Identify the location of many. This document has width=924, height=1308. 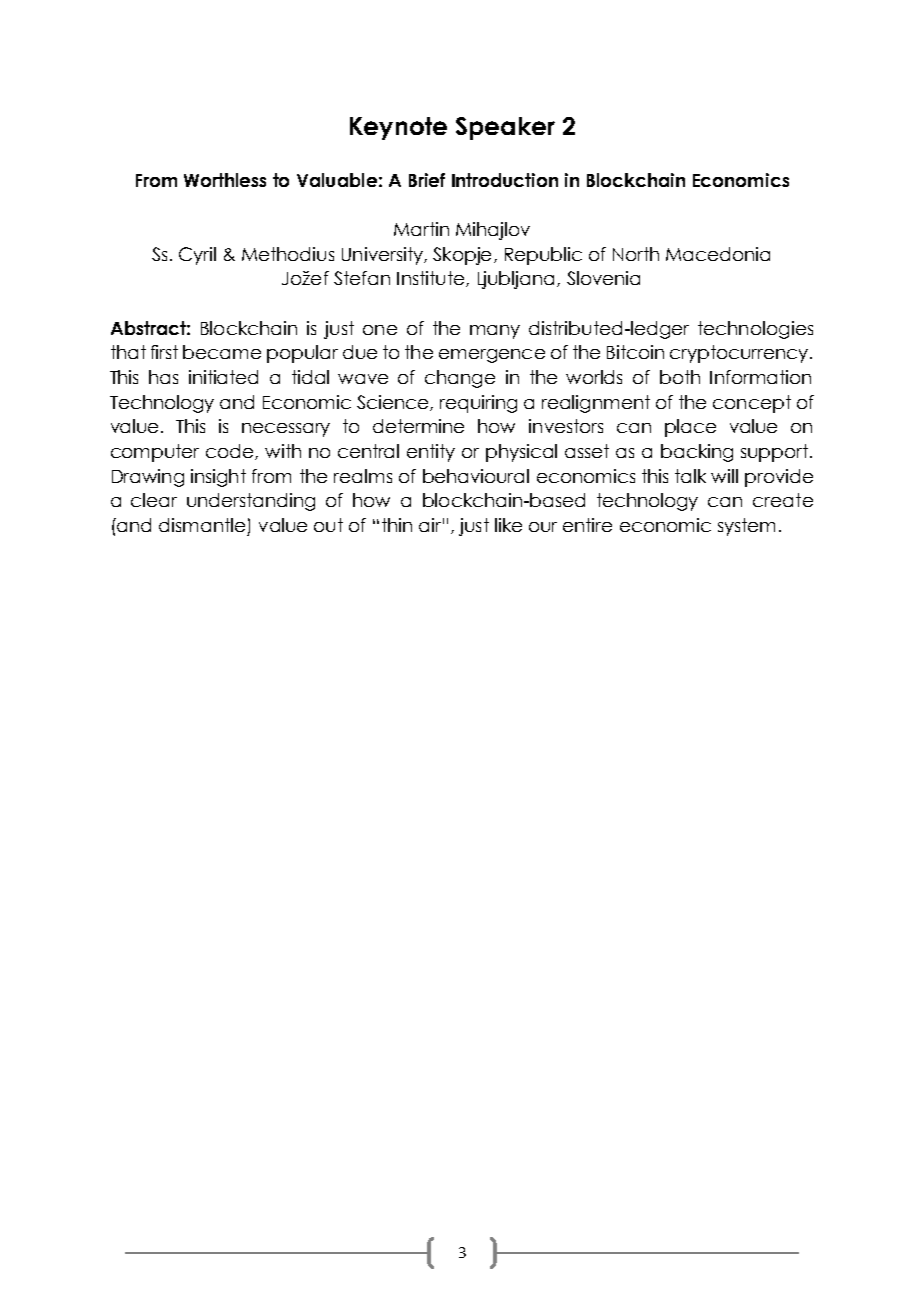
(495, 332).
